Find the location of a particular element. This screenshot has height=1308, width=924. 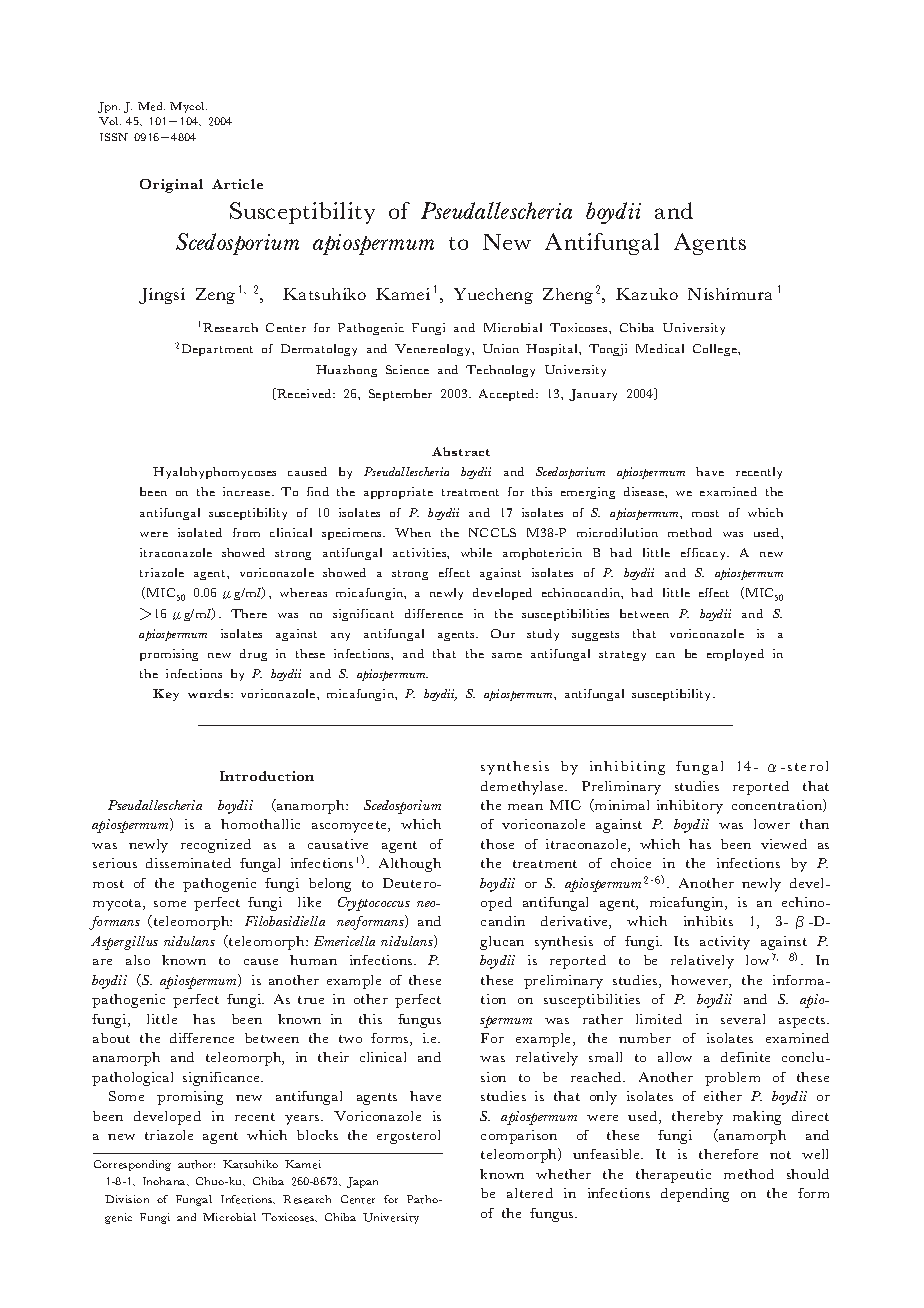

Zheng is located at coordinates (568, 296).
